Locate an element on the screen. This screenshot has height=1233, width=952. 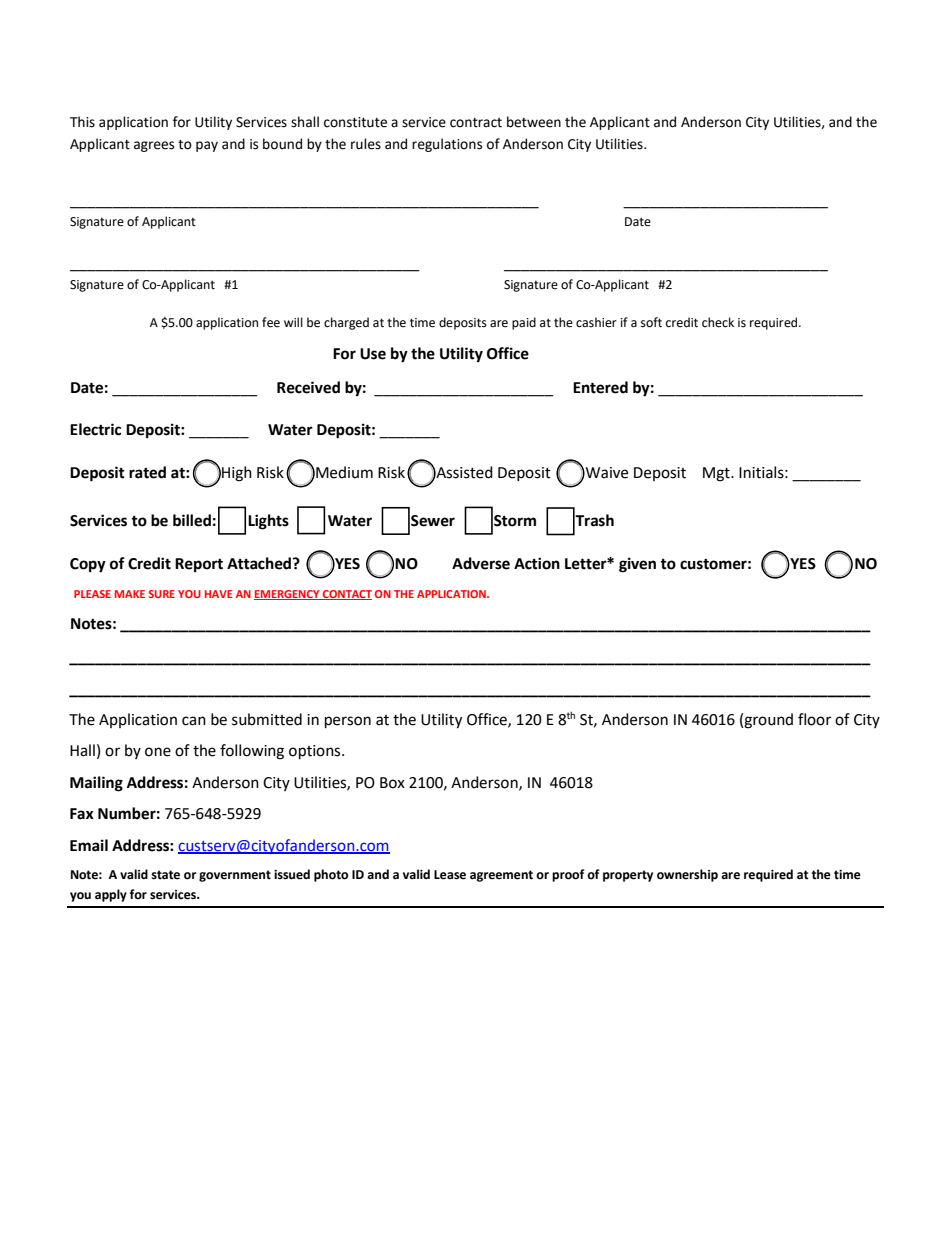
billed is located at coordinates (192, 520).
